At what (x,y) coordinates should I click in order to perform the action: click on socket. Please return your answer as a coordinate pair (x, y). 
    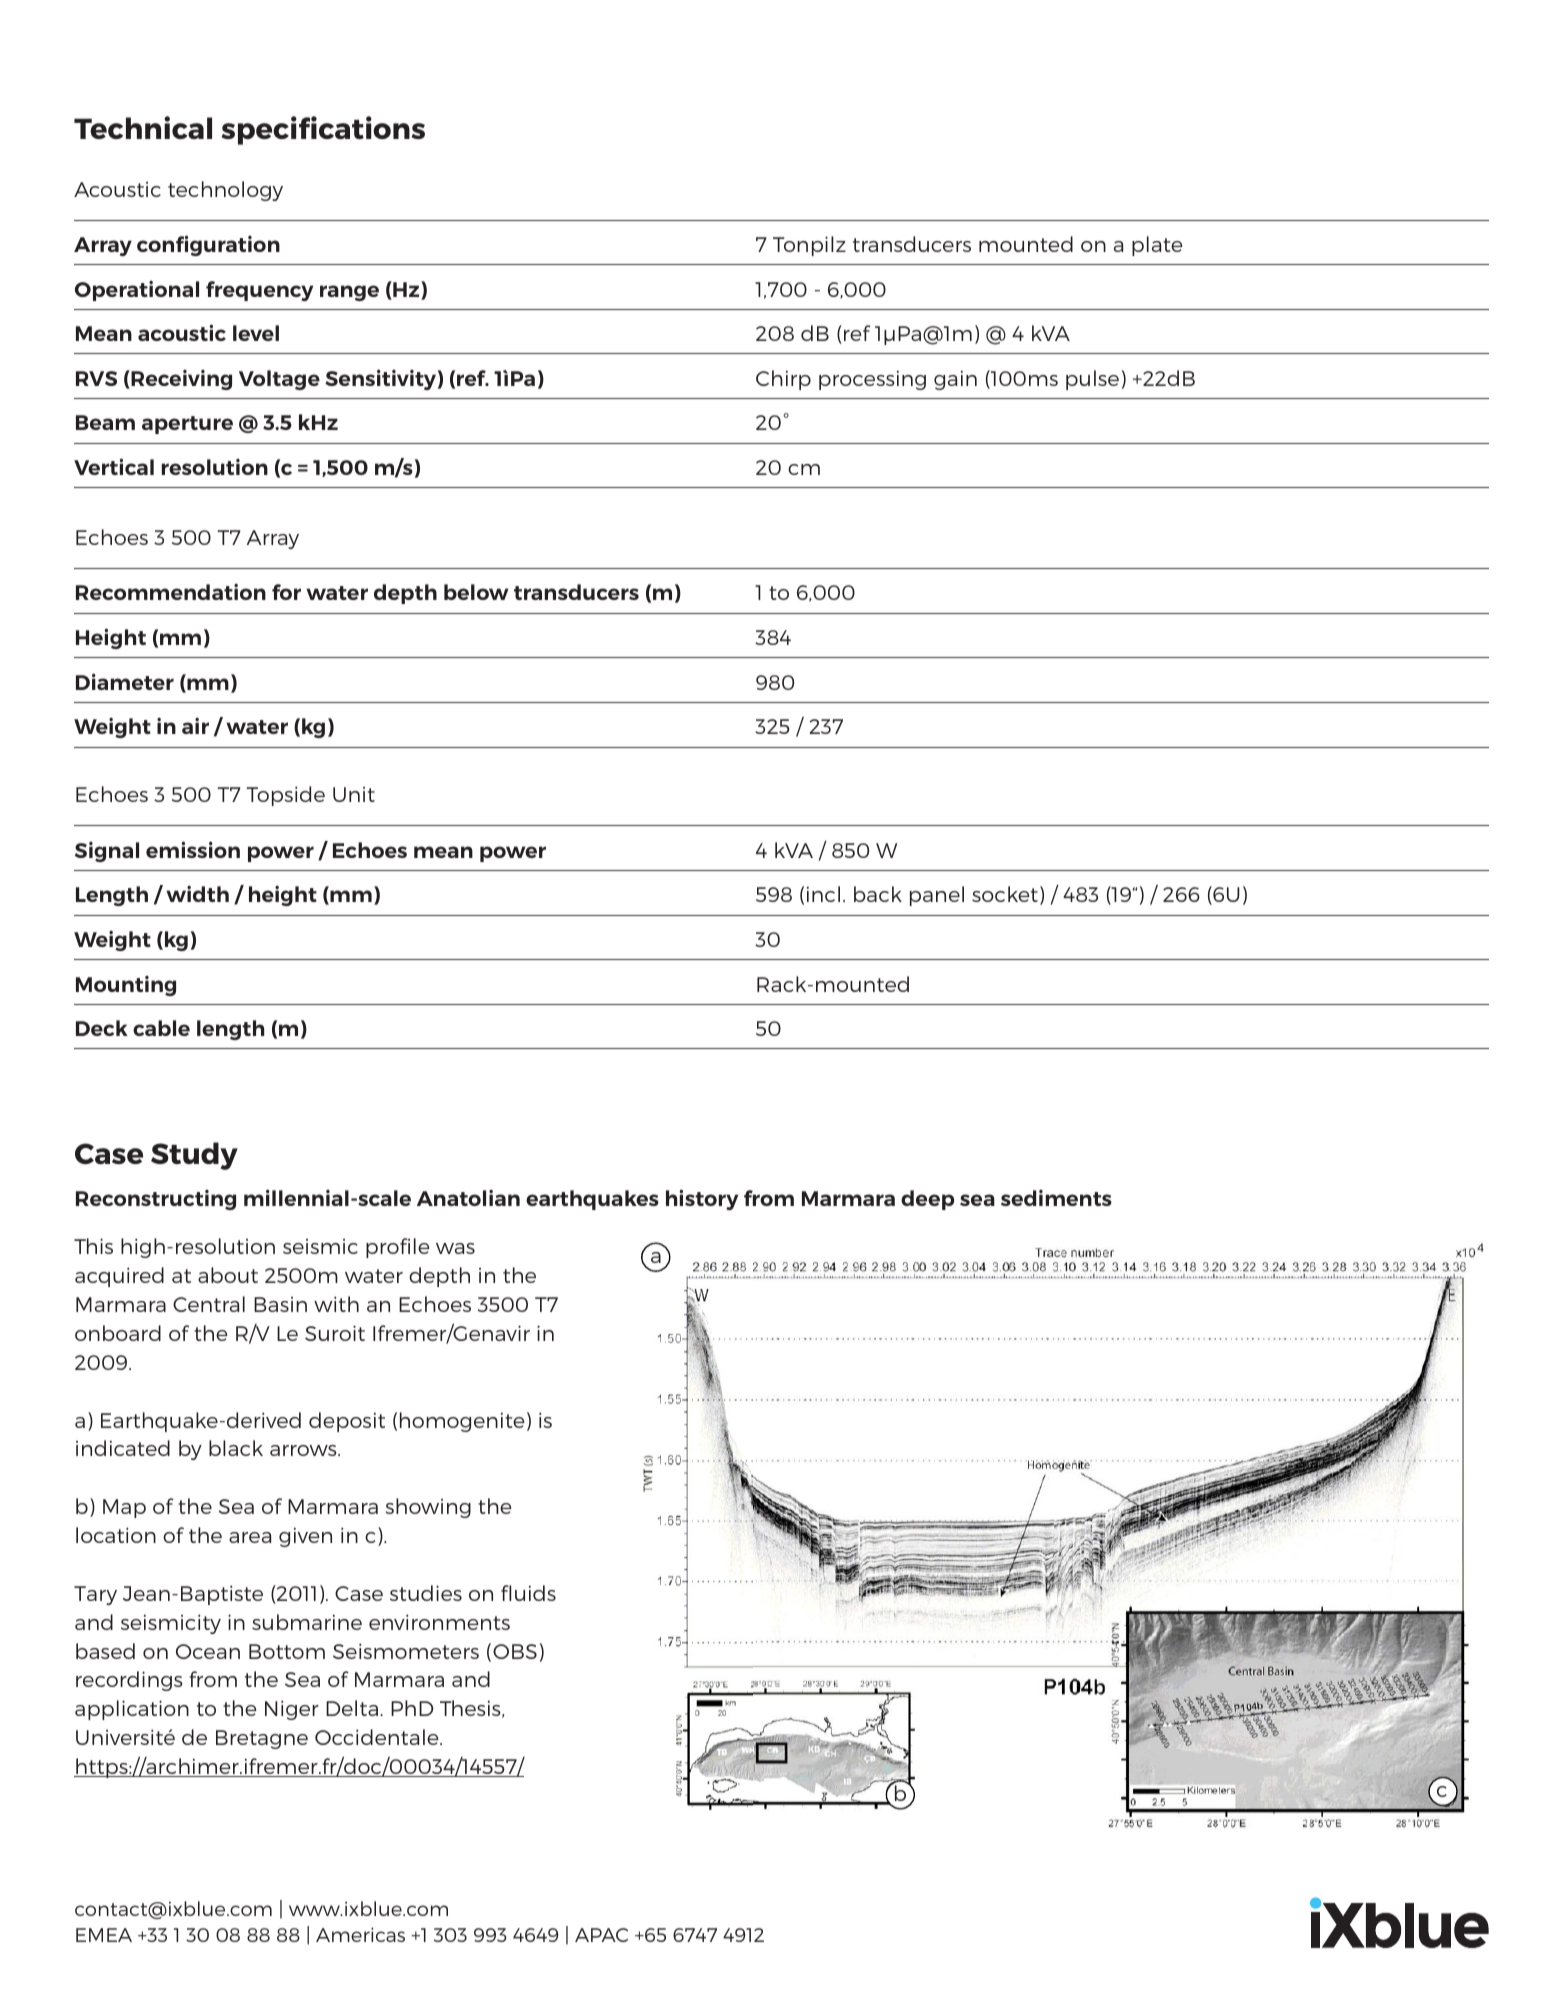
    Looking at the image, I should click on (1005, 894).
